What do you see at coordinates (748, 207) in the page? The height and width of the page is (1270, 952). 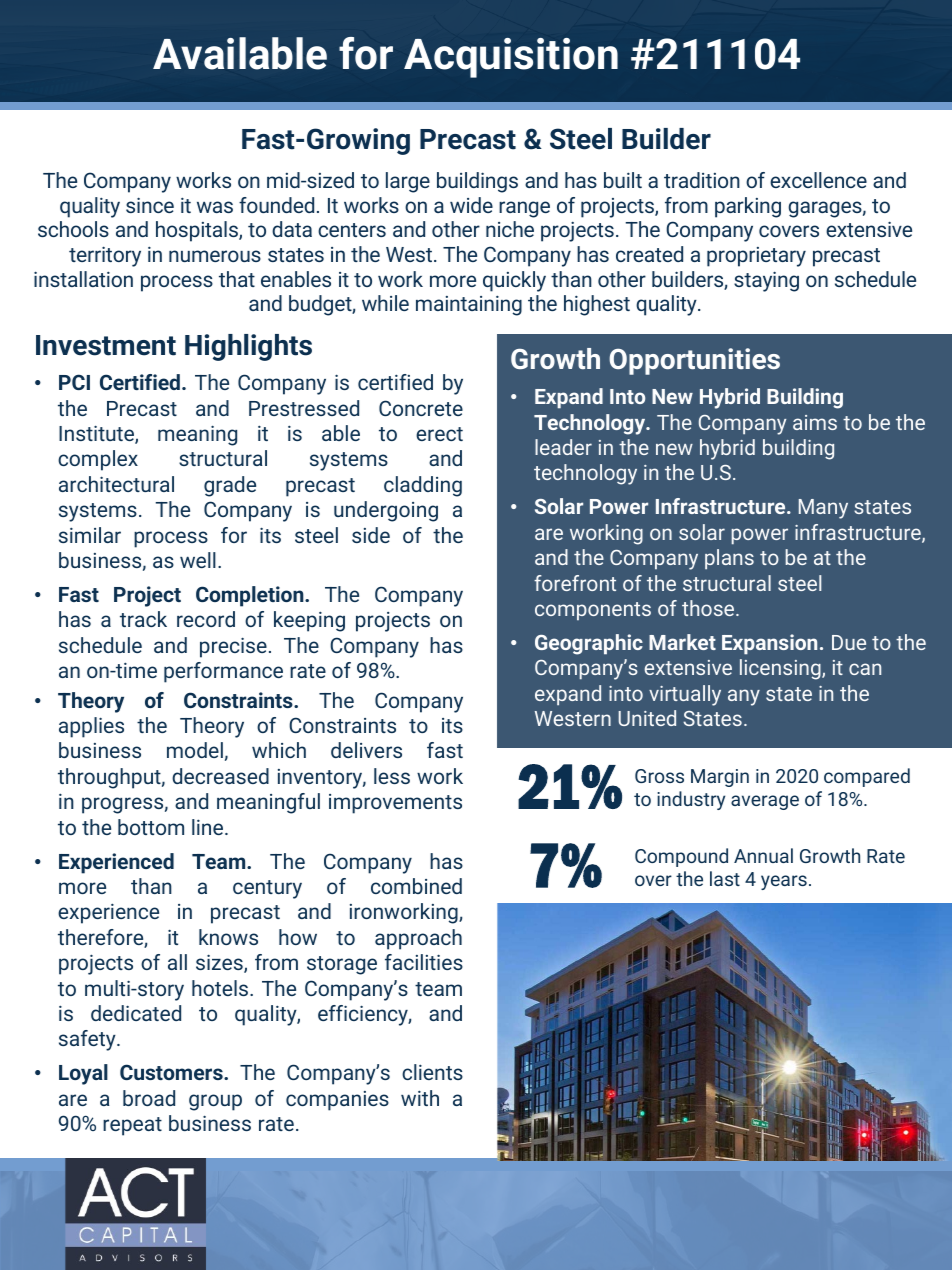 I see `parking` at bounding box center [748, 207].
